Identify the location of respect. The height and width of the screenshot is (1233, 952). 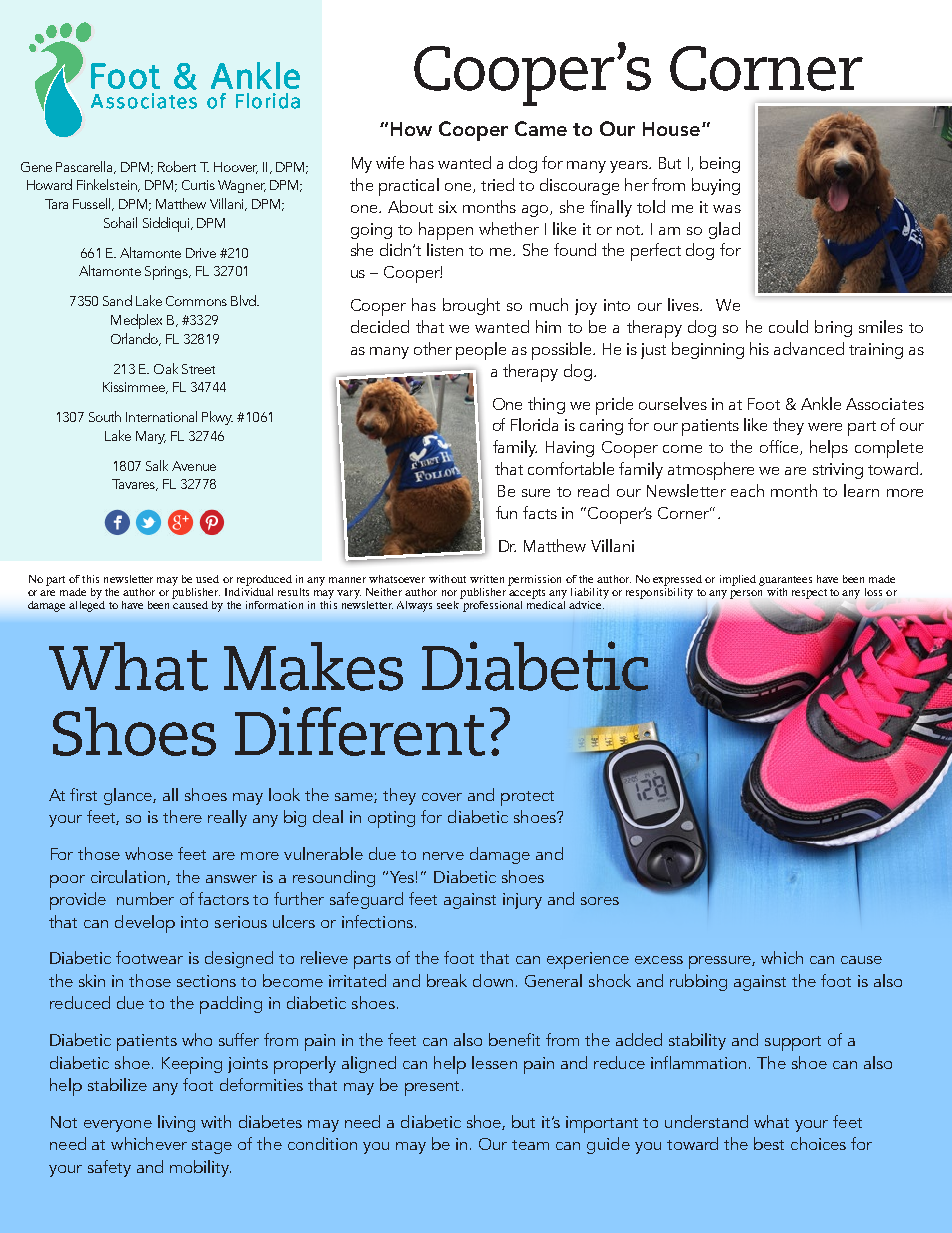
(809, 594).
